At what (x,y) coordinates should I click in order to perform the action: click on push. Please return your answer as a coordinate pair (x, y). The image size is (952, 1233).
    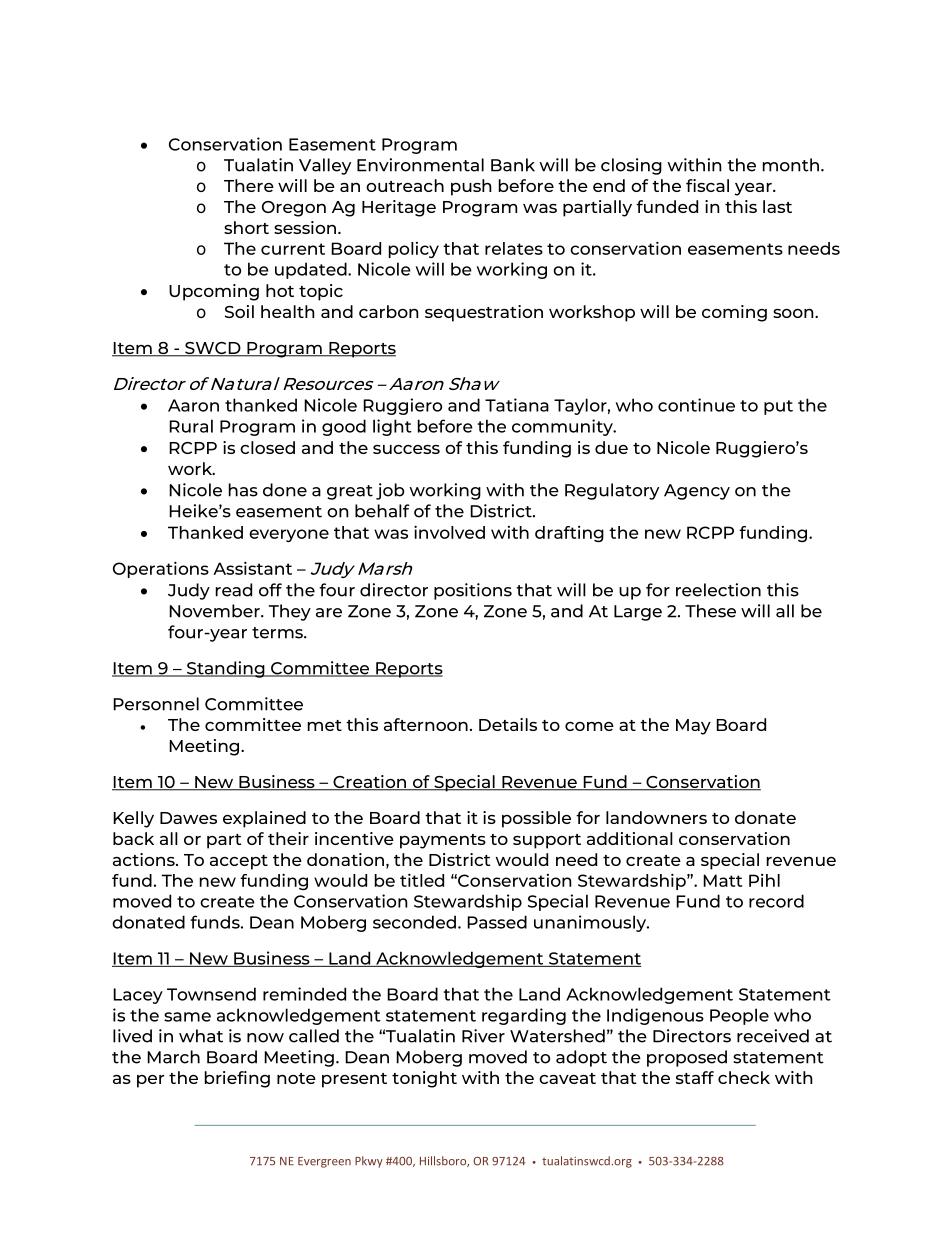
    Looking at the image, I should click on (471, 187).
